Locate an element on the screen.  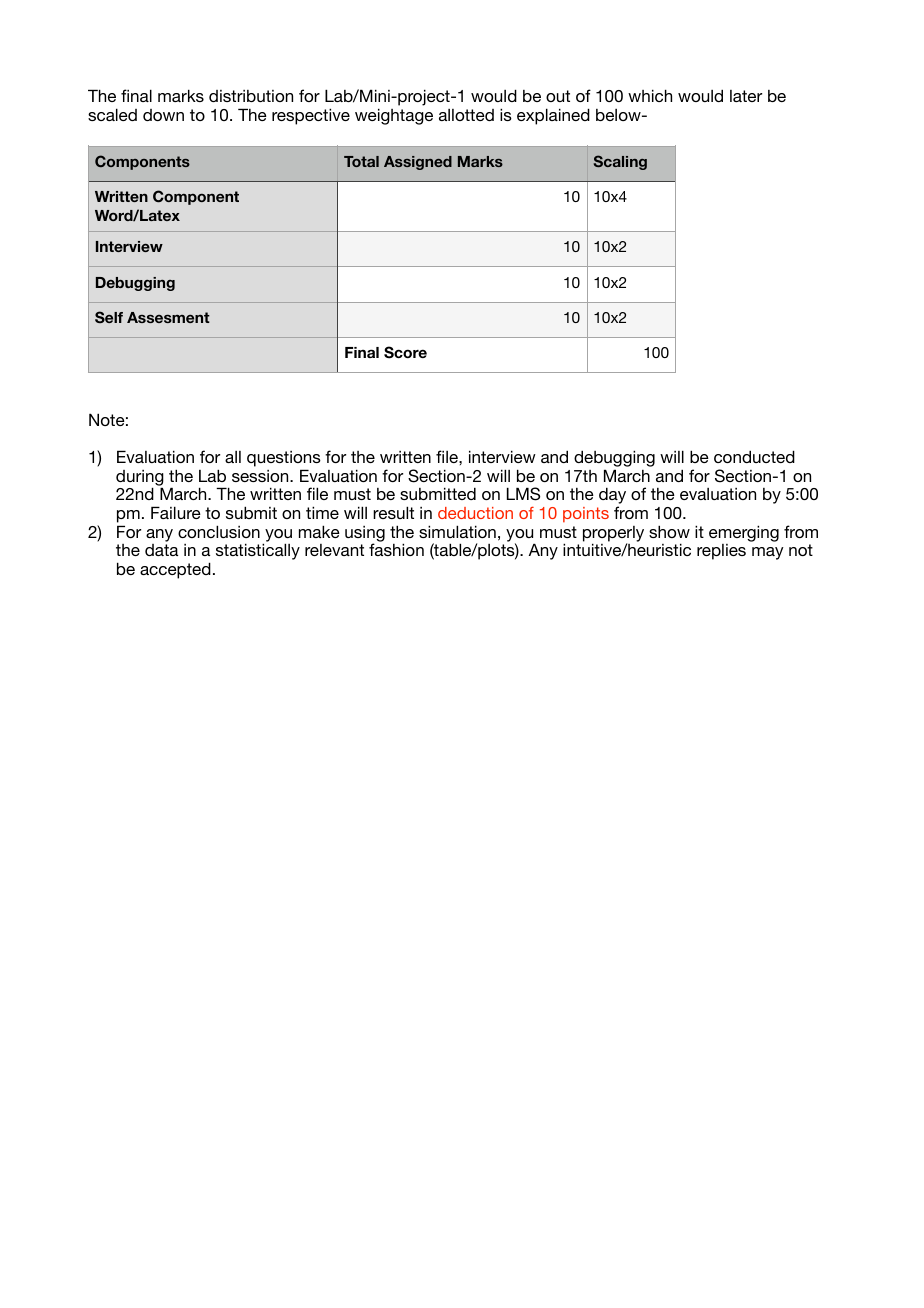
Score is located at coordinates (405, 352).
